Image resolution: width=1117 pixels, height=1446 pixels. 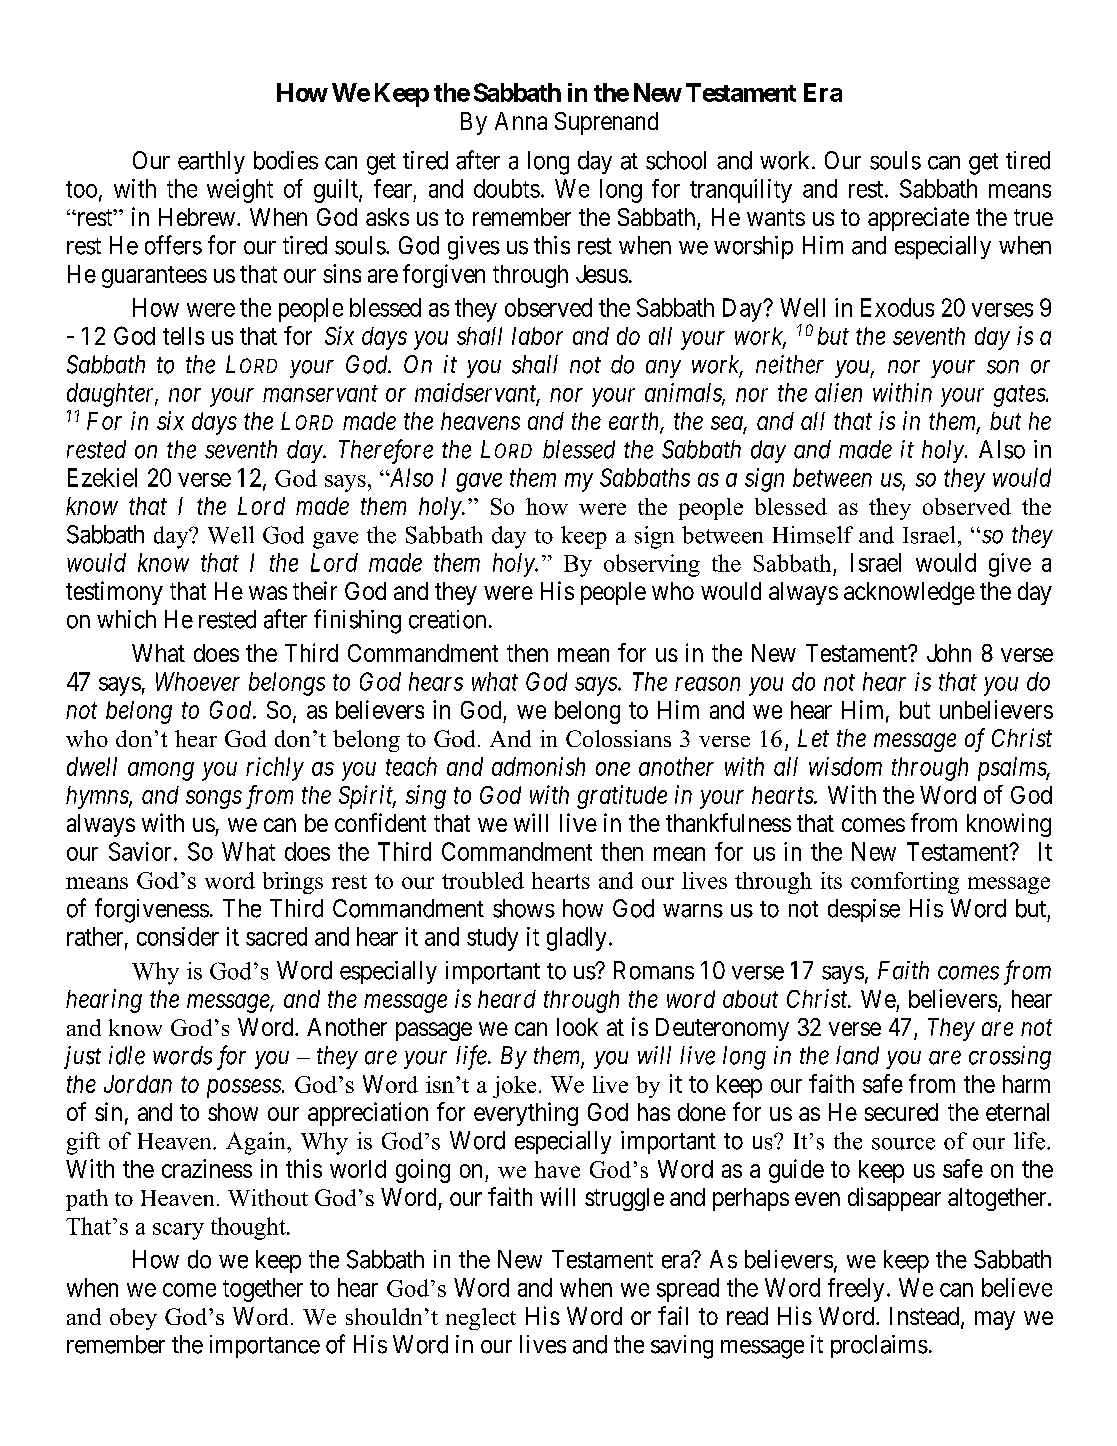 I want to click on appreciate, so click(x=918, y=219).
